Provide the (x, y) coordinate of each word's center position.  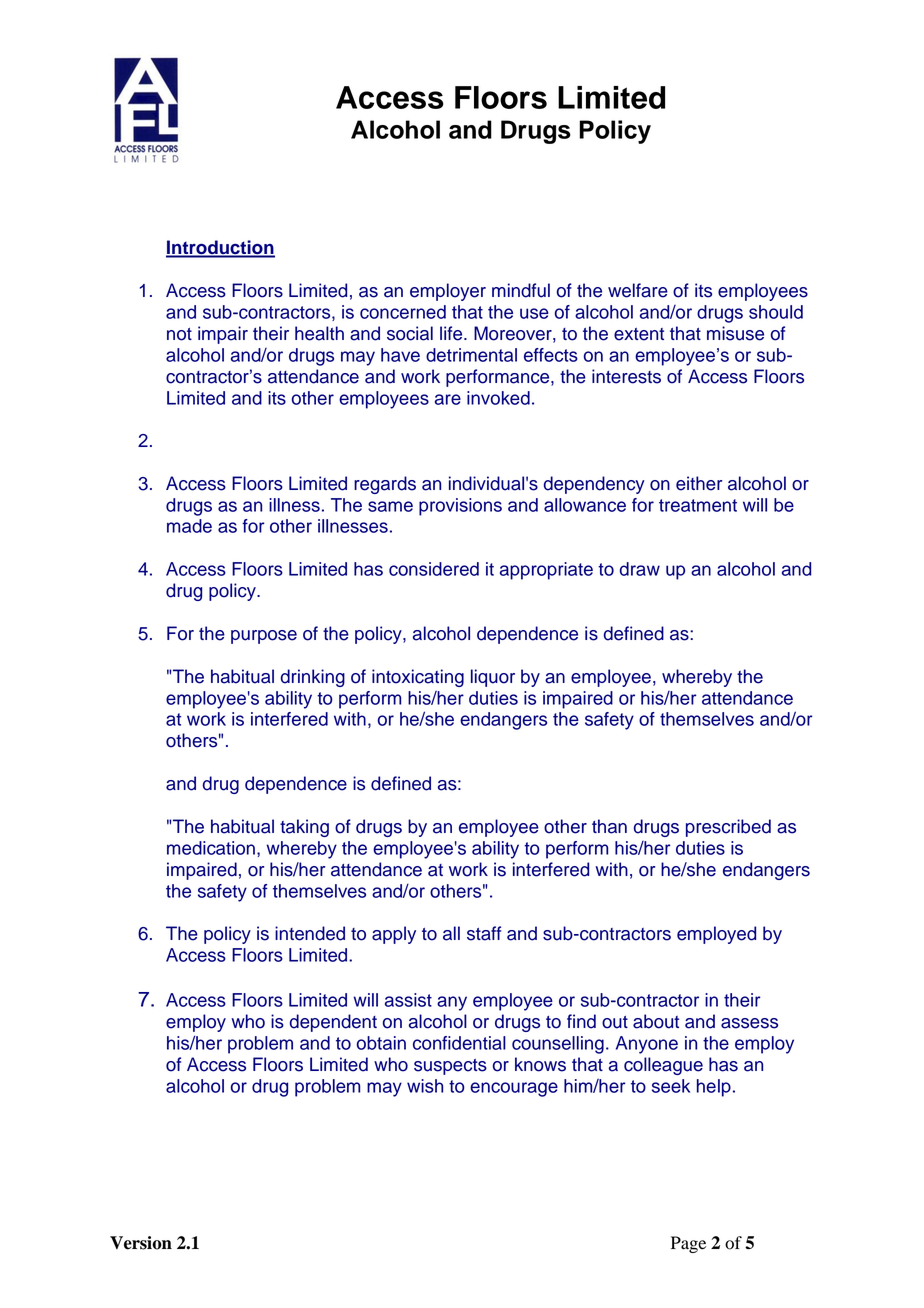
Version (141, 1243)
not (179, 334)
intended (310, 933)
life (452, 333)
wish (425, 1086)
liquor (493, 678)
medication (211, 848)
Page (688, 1244)
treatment (698, 505)
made (189, 526)
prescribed (728, 828)
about (656, 1021)
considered (434, 569)
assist (408, 1000)
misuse (735, 333)
